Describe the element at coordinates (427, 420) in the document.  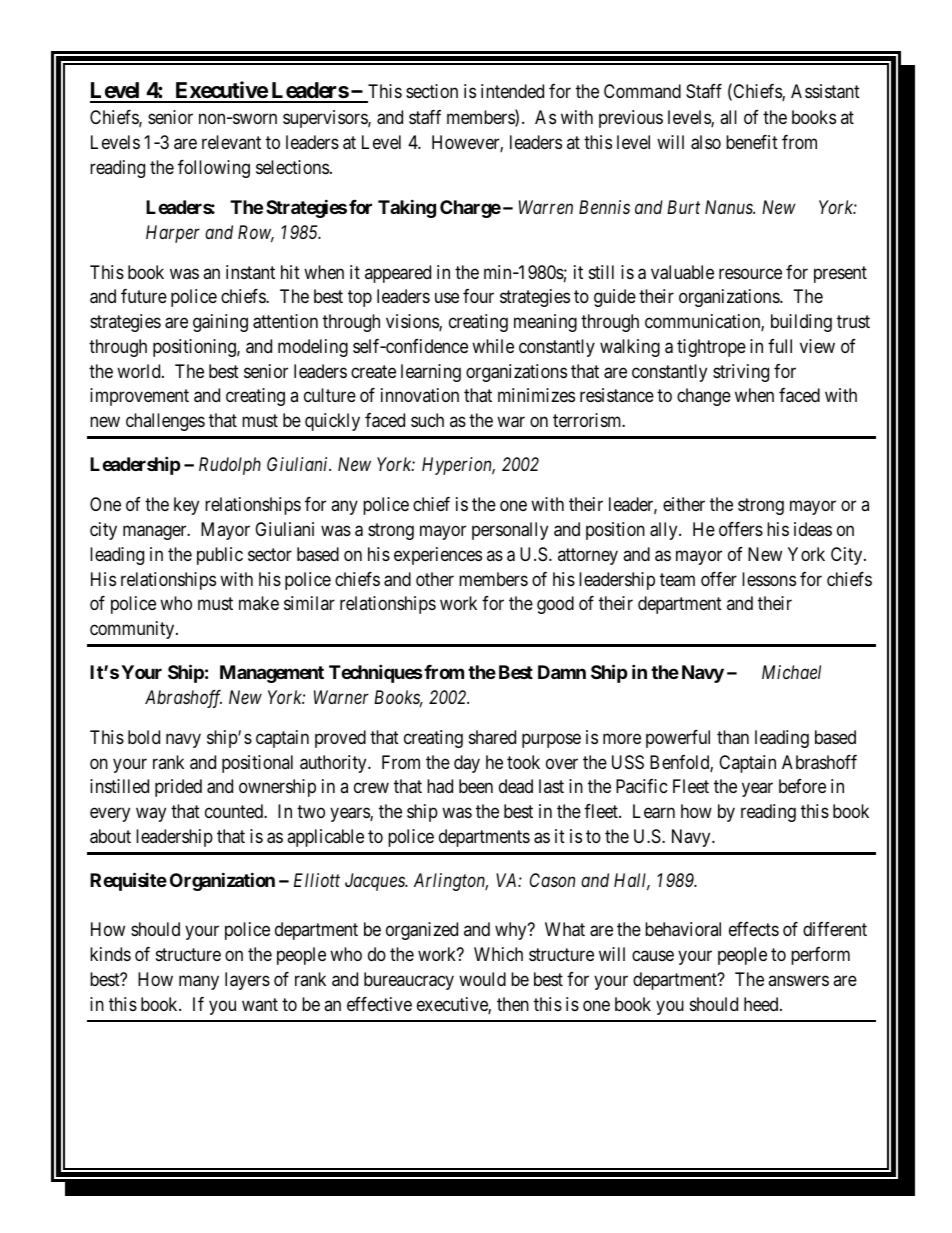
I see `such` at that location.
